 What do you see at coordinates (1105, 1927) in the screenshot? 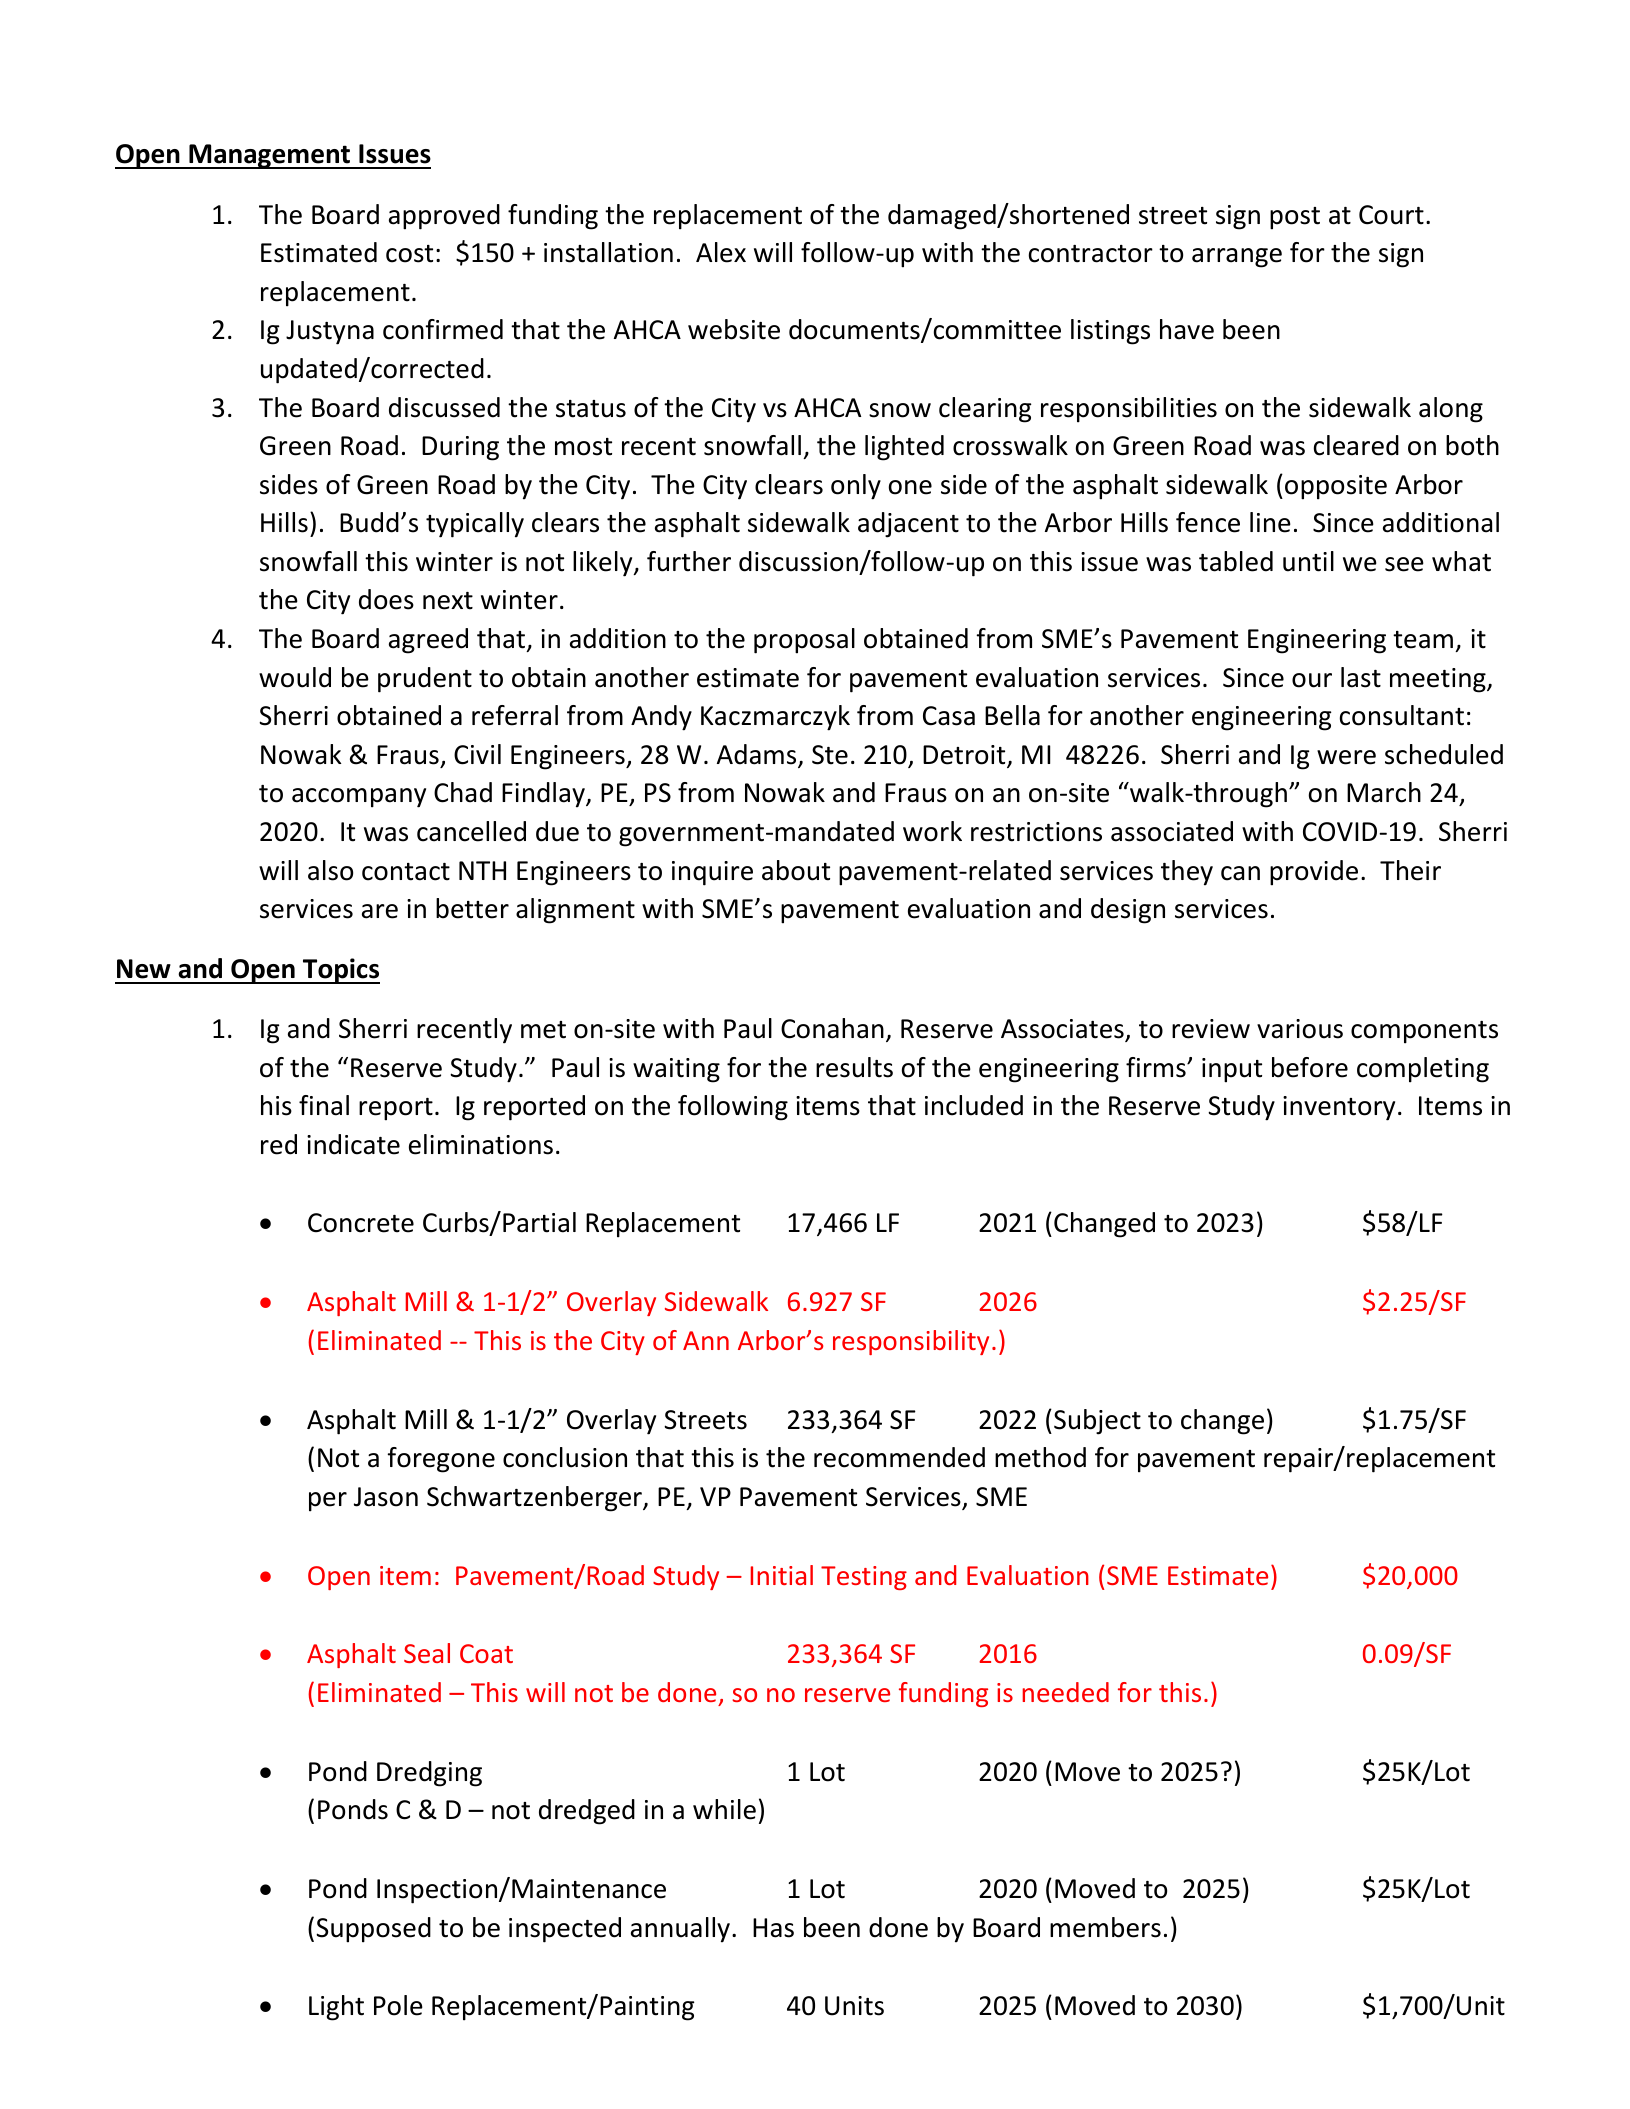
I see `members` at bounding box center [1105, 1927].
